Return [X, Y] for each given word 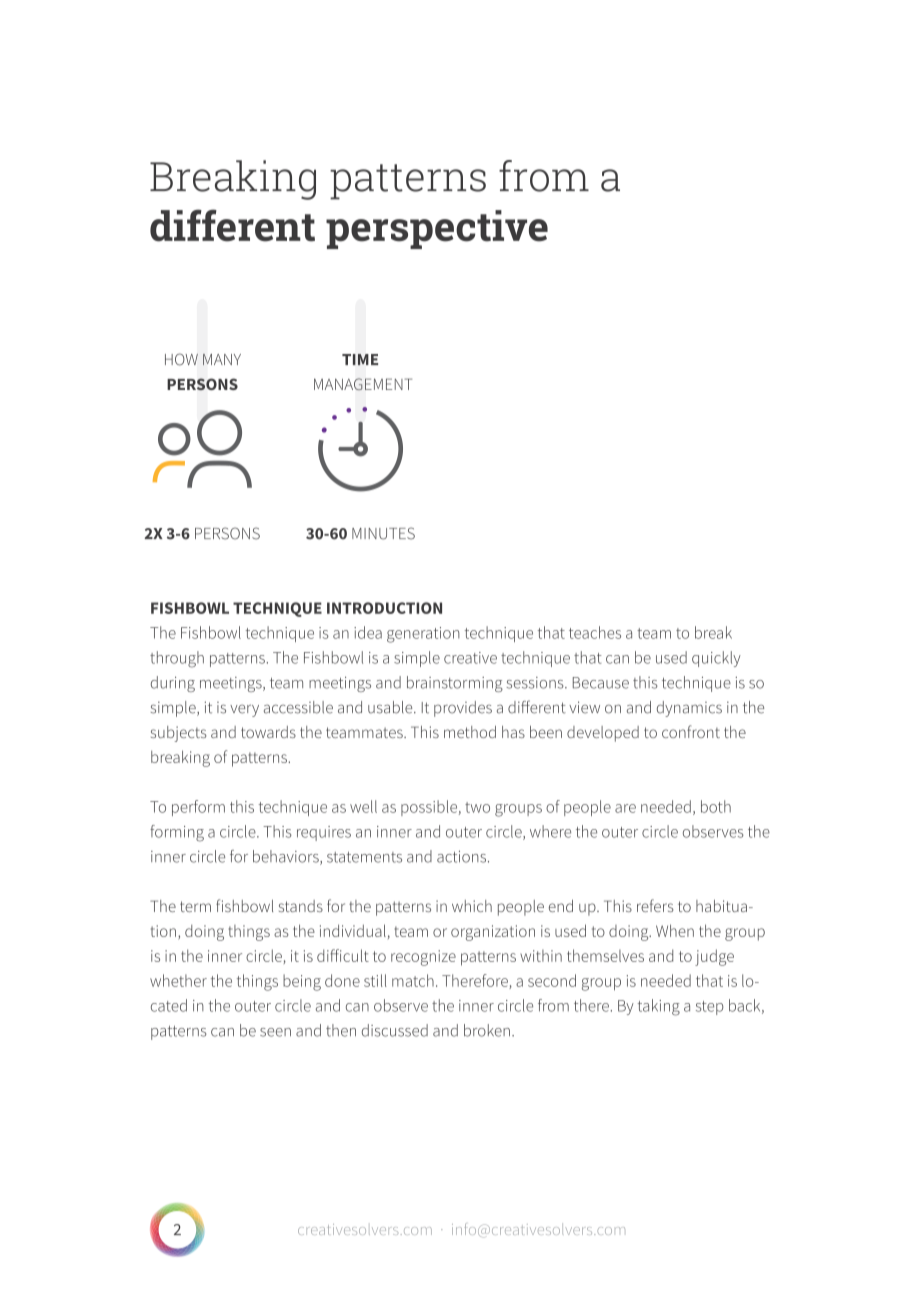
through [177, 659]
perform [198, 808]
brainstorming [455, 684]
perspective [437, 229]
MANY [222, 359]
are [625, 808]
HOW [181, 359]
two [477, 807]
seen [275, 1032]
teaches [595, 632]
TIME [360, 359]
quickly [716, 659]
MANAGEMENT [363, 384]
